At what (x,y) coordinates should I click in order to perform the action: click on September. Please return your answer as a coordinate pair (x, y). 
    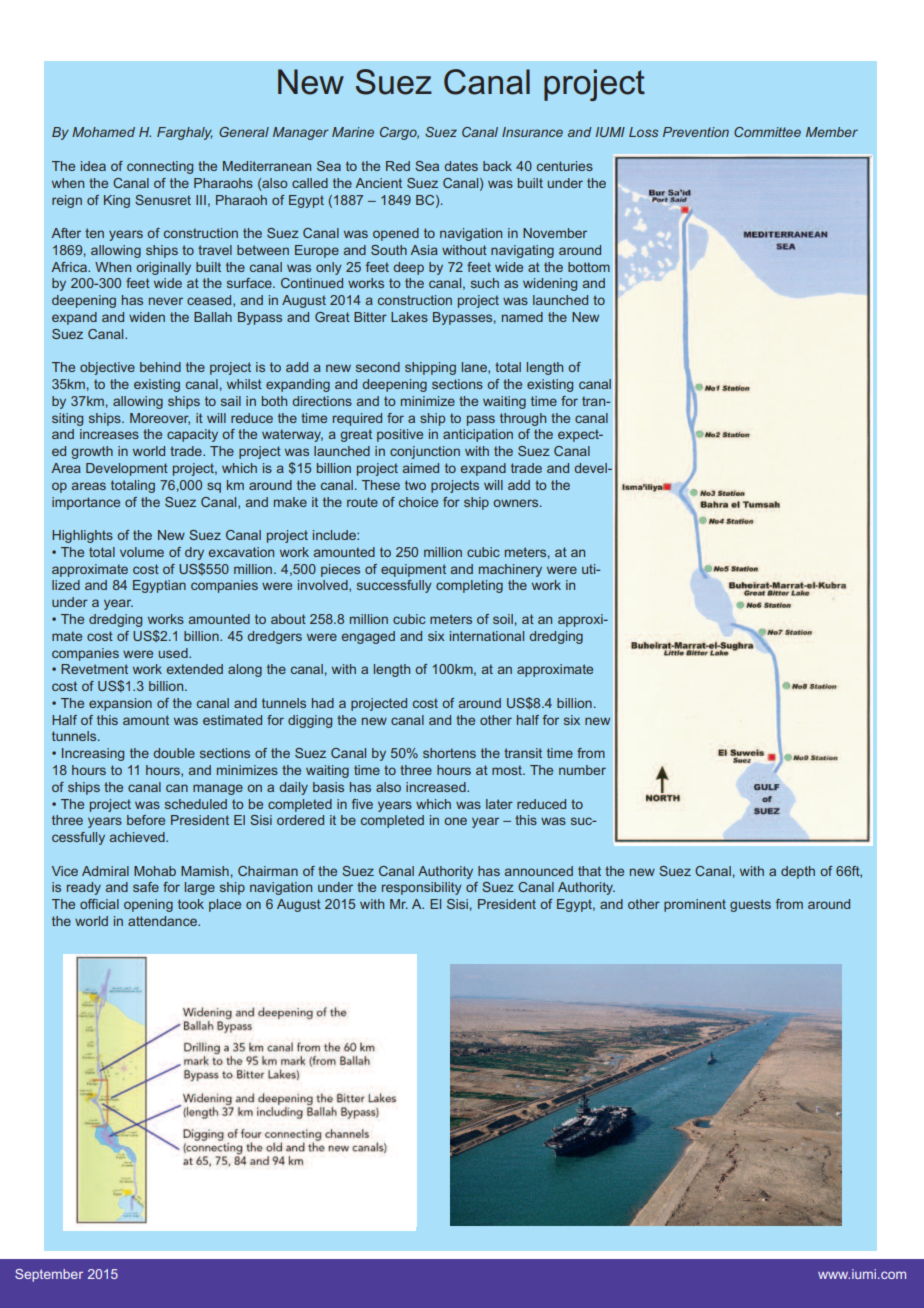
    Looking at the image, I should click on (49, 1275).
